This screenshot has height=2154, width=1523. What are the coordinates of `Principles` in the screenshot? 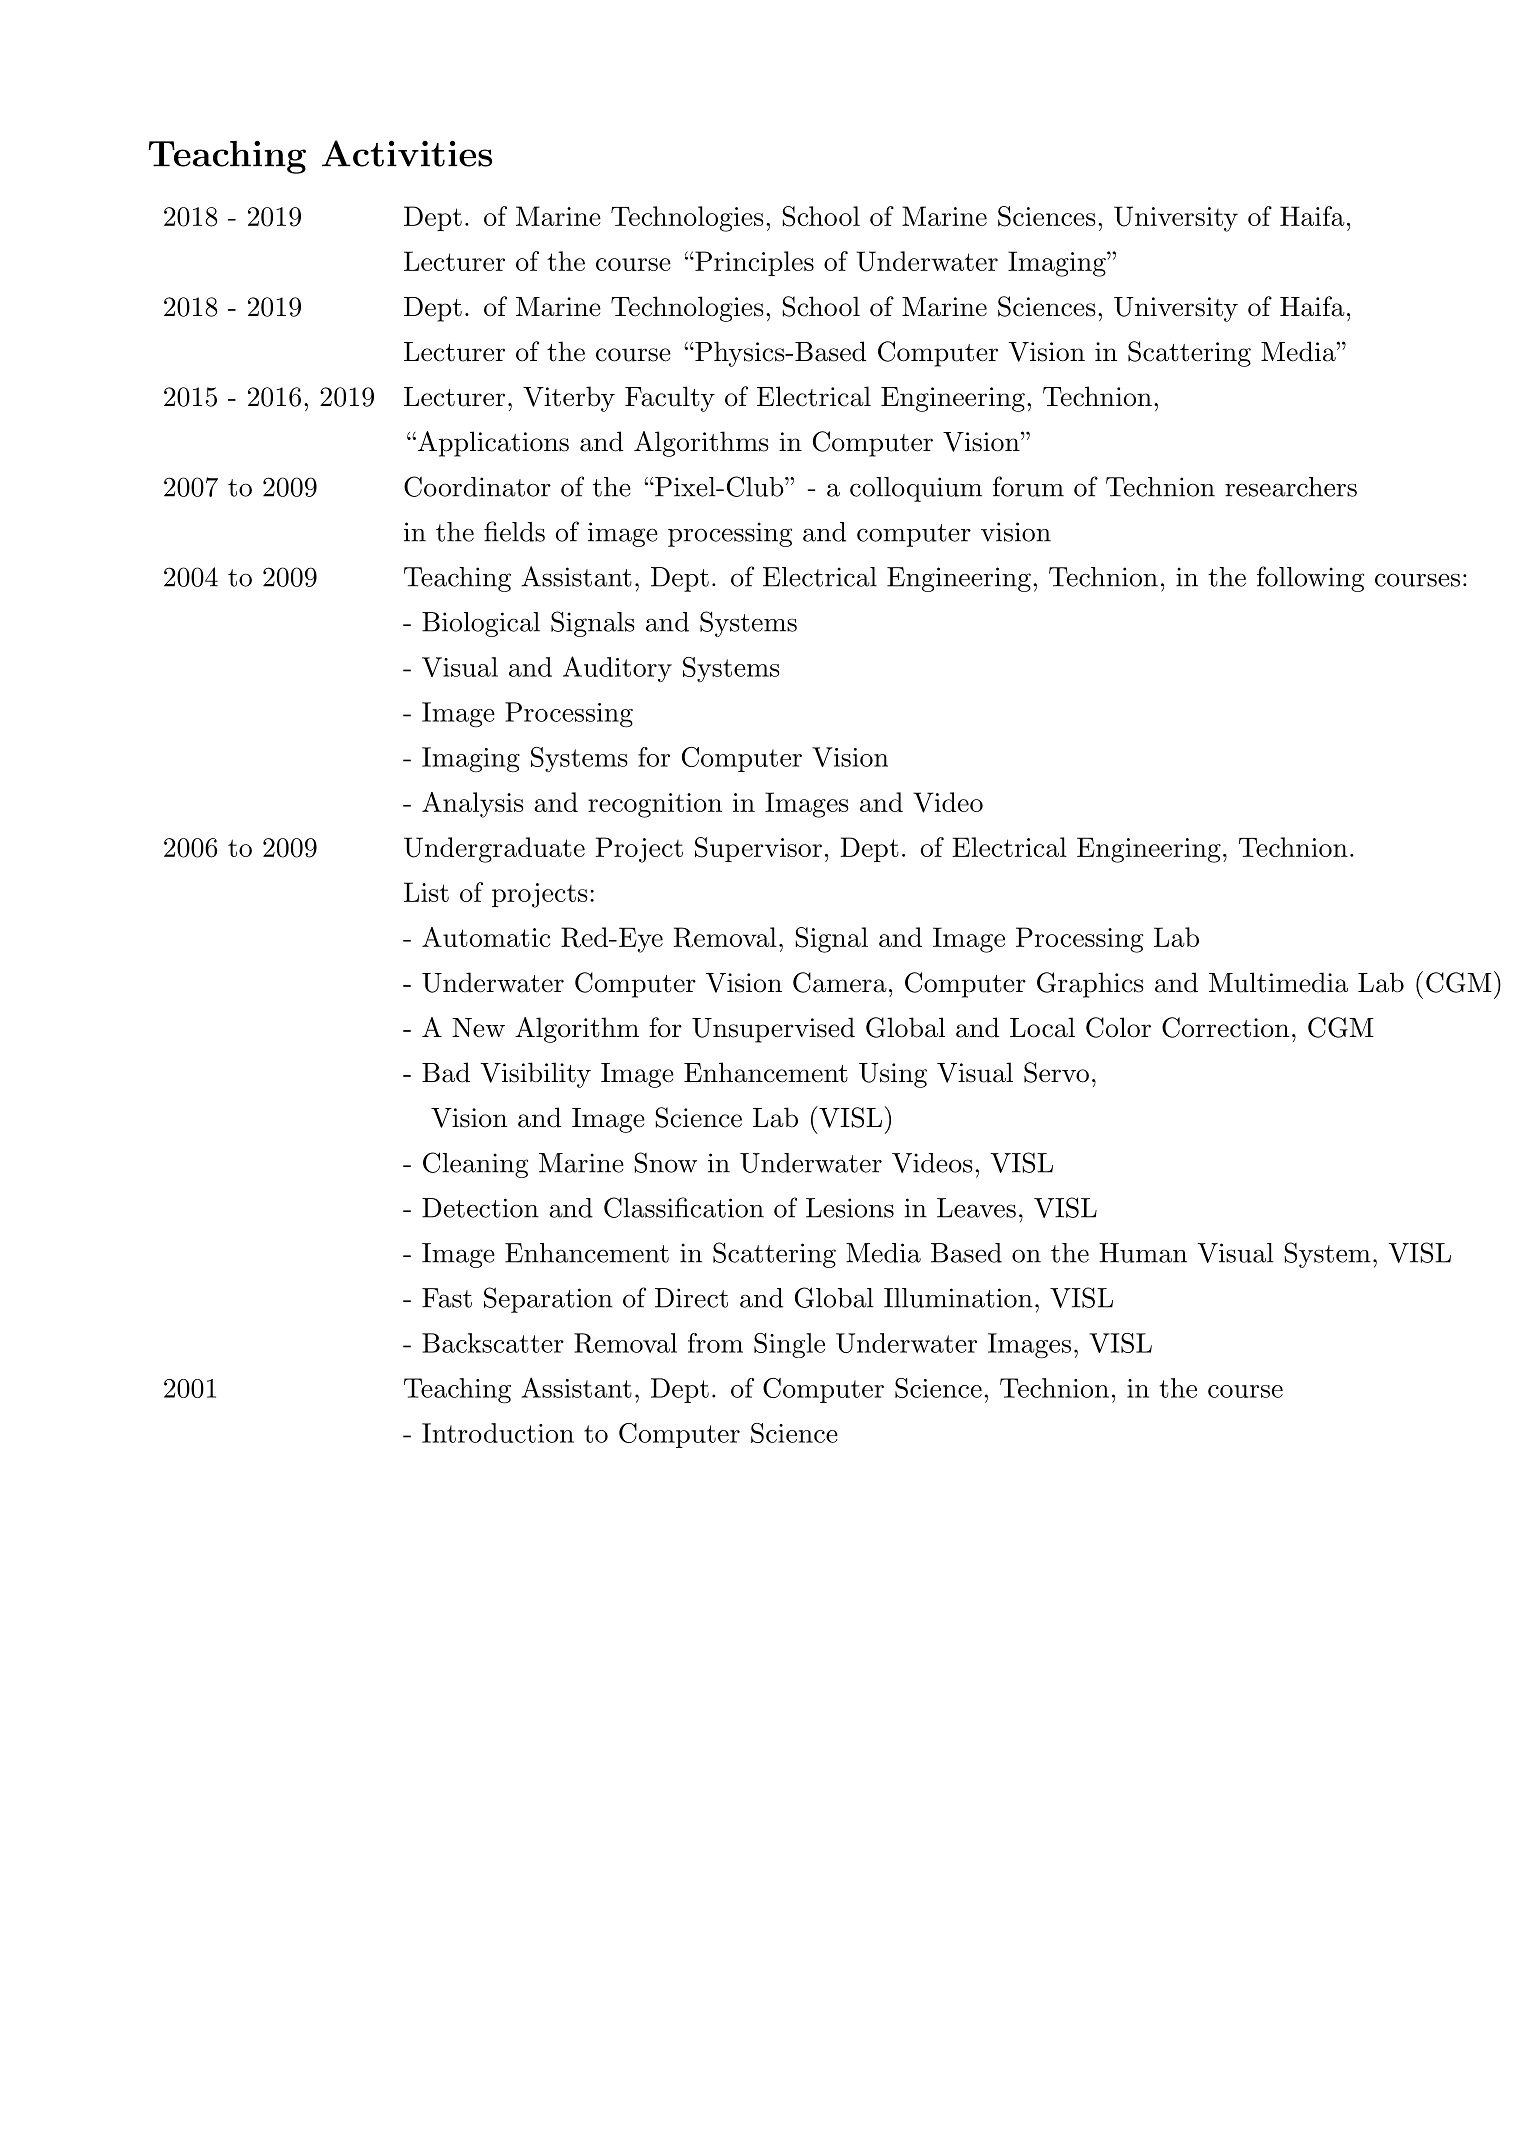 It's located at (753, 263).
